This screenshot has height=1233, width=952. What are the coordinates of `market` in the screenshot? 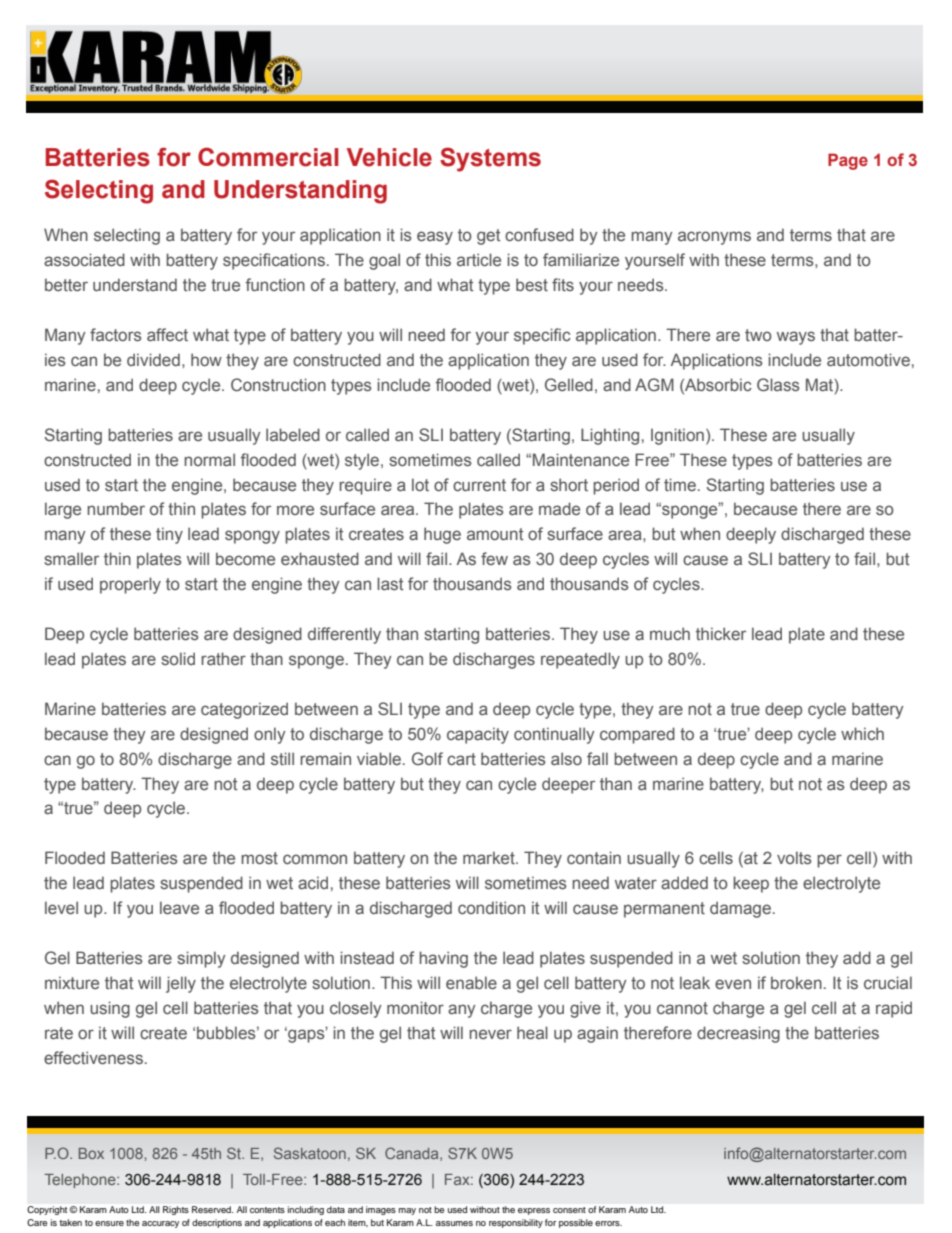 It's located at (490, 857).
